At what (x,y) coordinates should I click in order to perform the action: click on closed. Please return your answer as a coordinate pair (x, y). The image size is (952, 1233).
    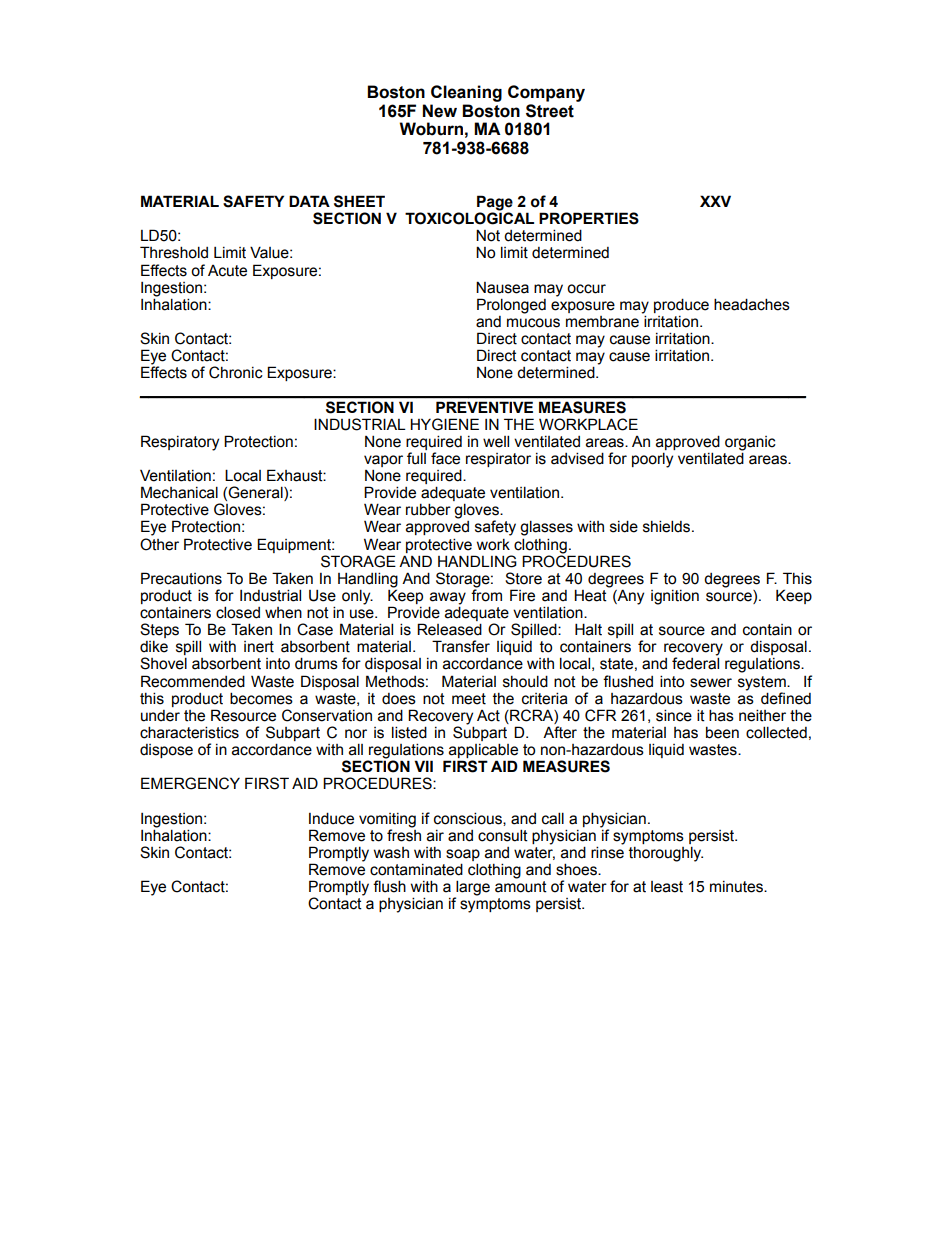
    Looking at the image, I should click on (238, 612).
